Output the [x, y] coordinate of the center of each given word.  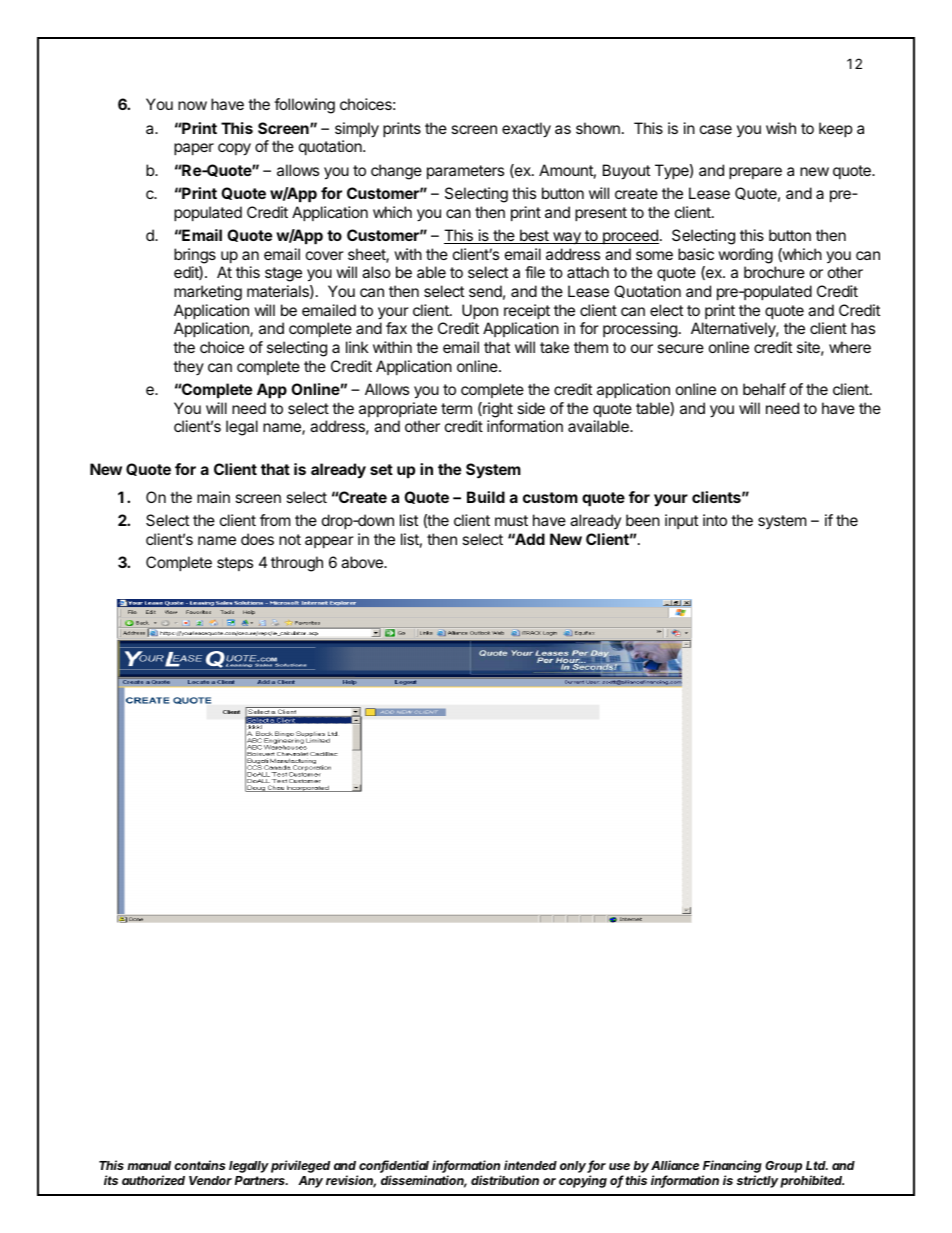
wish [781, 128]
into [715, 520]
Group [783, 1167]
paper [194, 149]
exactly [526, 130]
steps [235, 564]
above [363, 562]
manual [149, 1165]
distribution [505, 1180]
